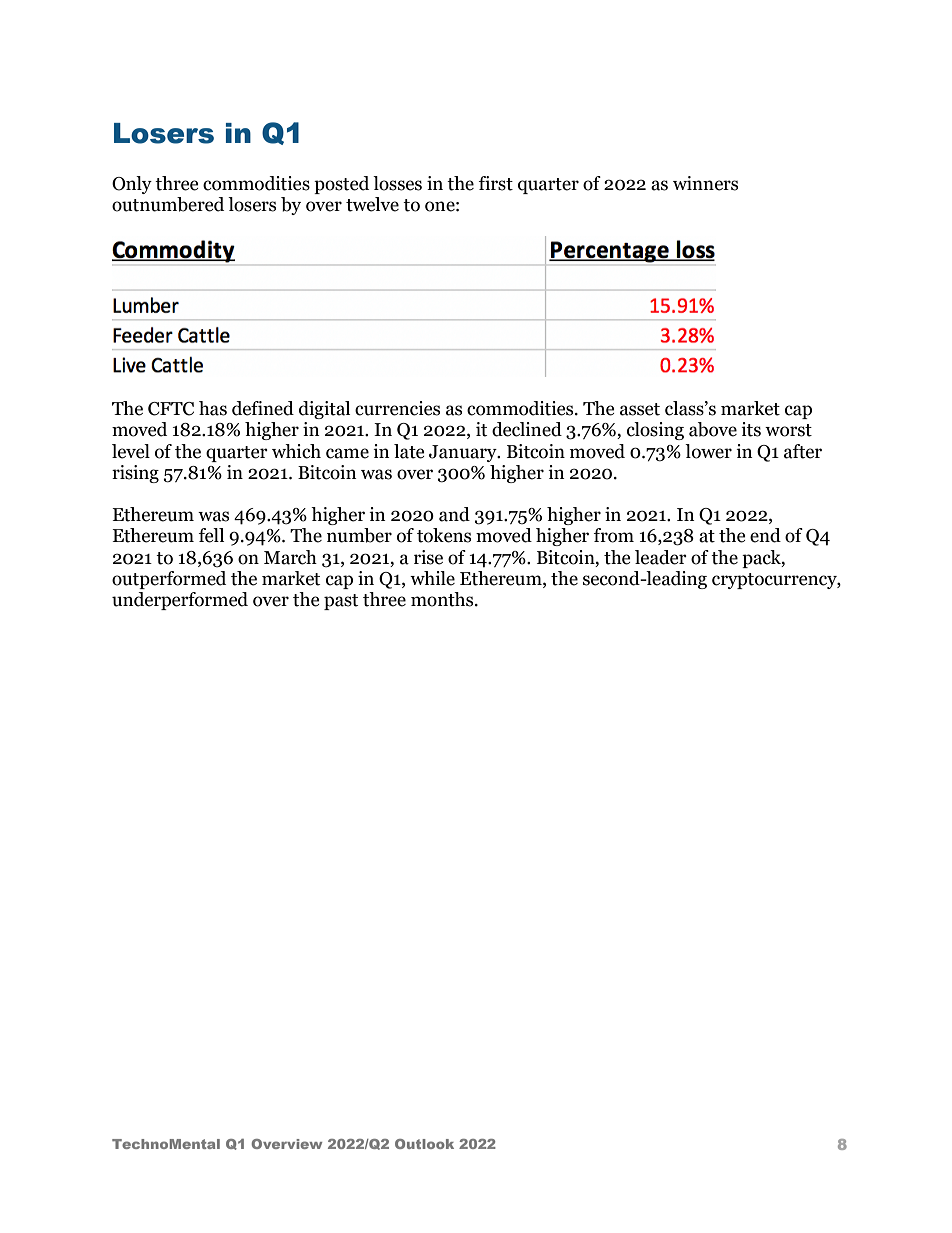 The height and width of the screenshot is (1233, 952). Describe the element at coordinates (424, 1144) in the screenshot. I see `Outlook` at that location.
